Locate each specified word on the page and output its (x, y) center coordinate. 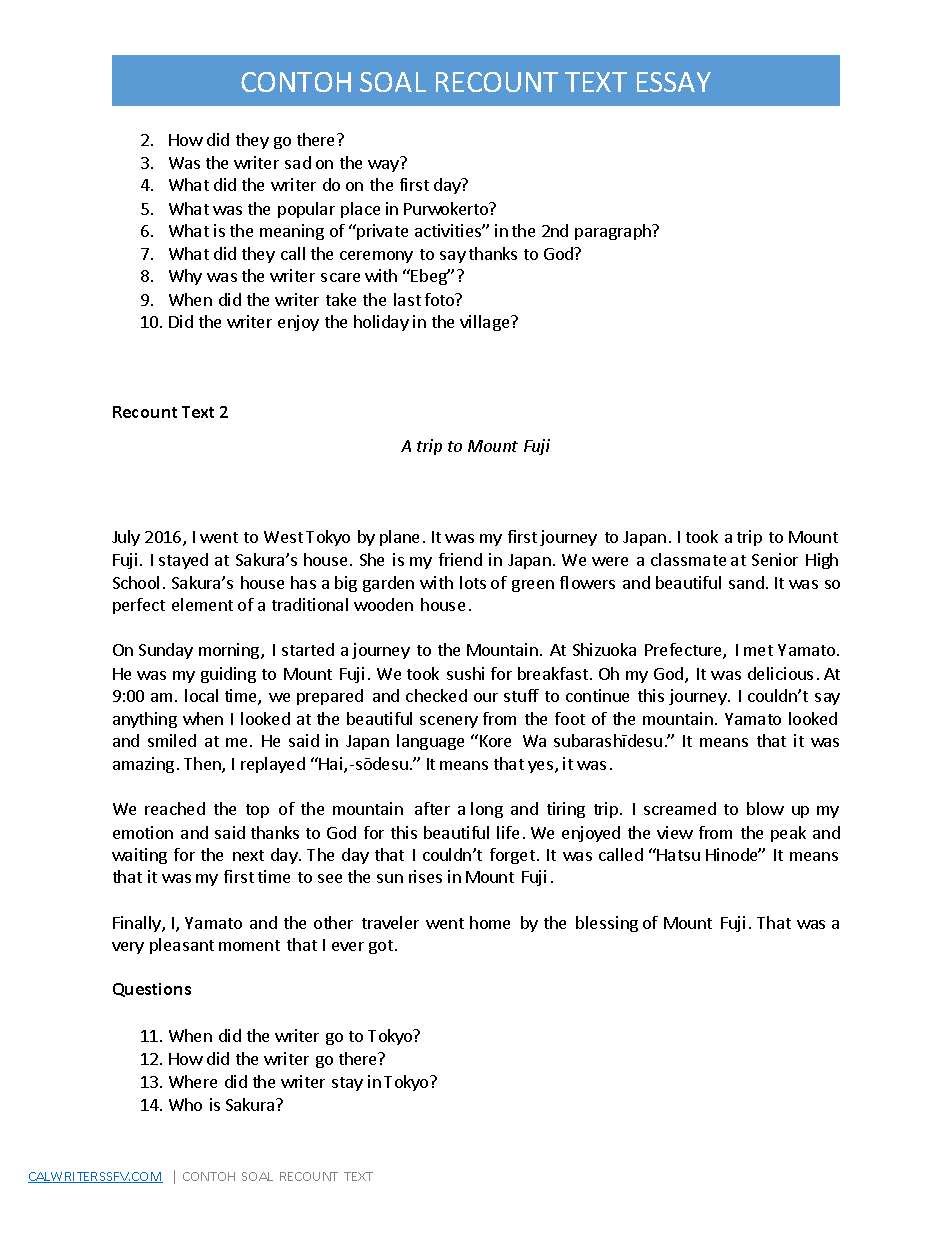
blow (765, 808)
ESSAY (674, 82)
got (381, 947)
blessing (607, 924)
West (283, 537)
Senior (775, 559)
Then (203, 765)
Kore (495, 741)
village (486, 323)
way (383, 166)
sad (298, 162)
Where (193, 1081)
